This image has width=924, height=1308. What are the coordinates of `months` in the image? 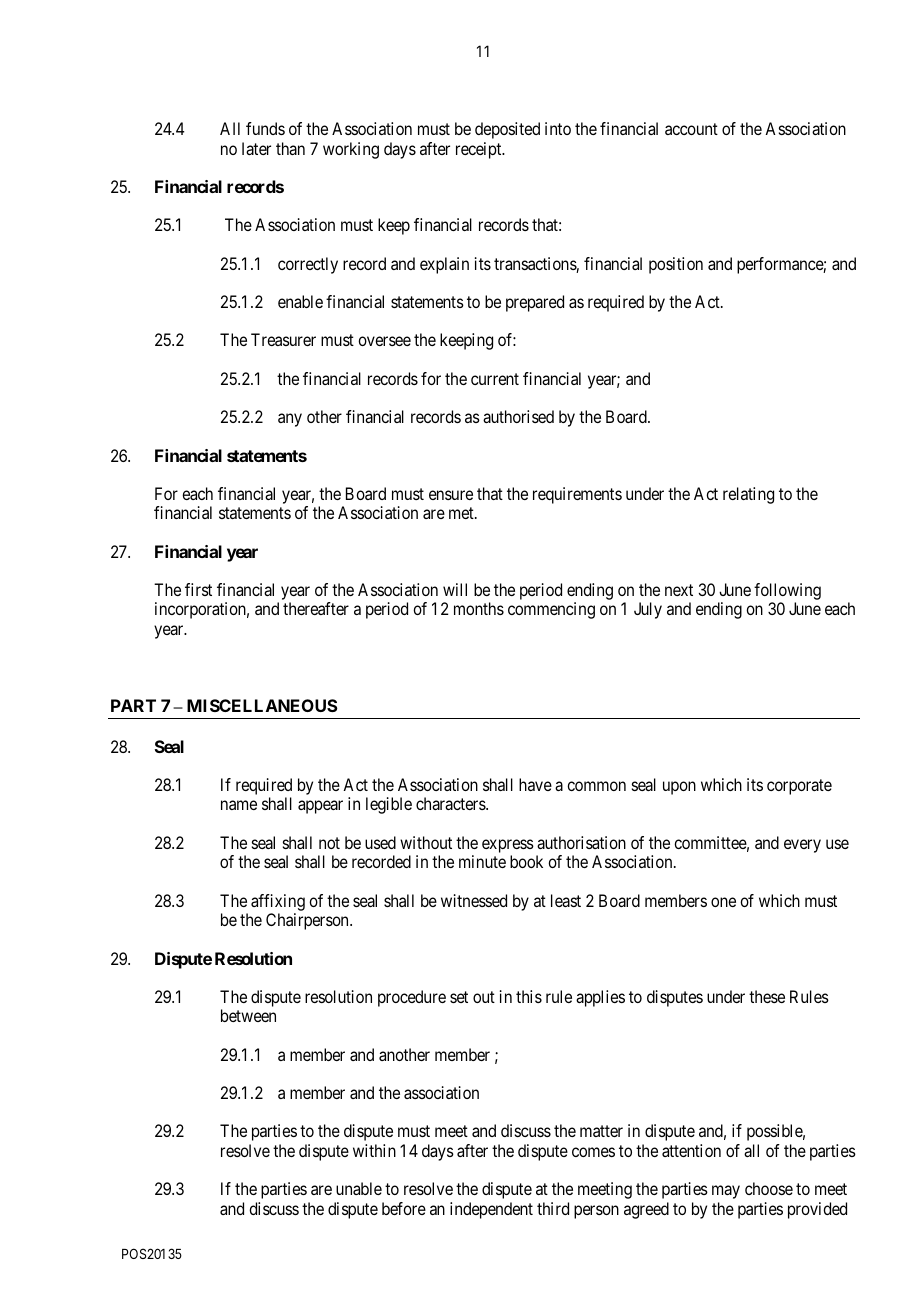 It's located at (479, 608).
